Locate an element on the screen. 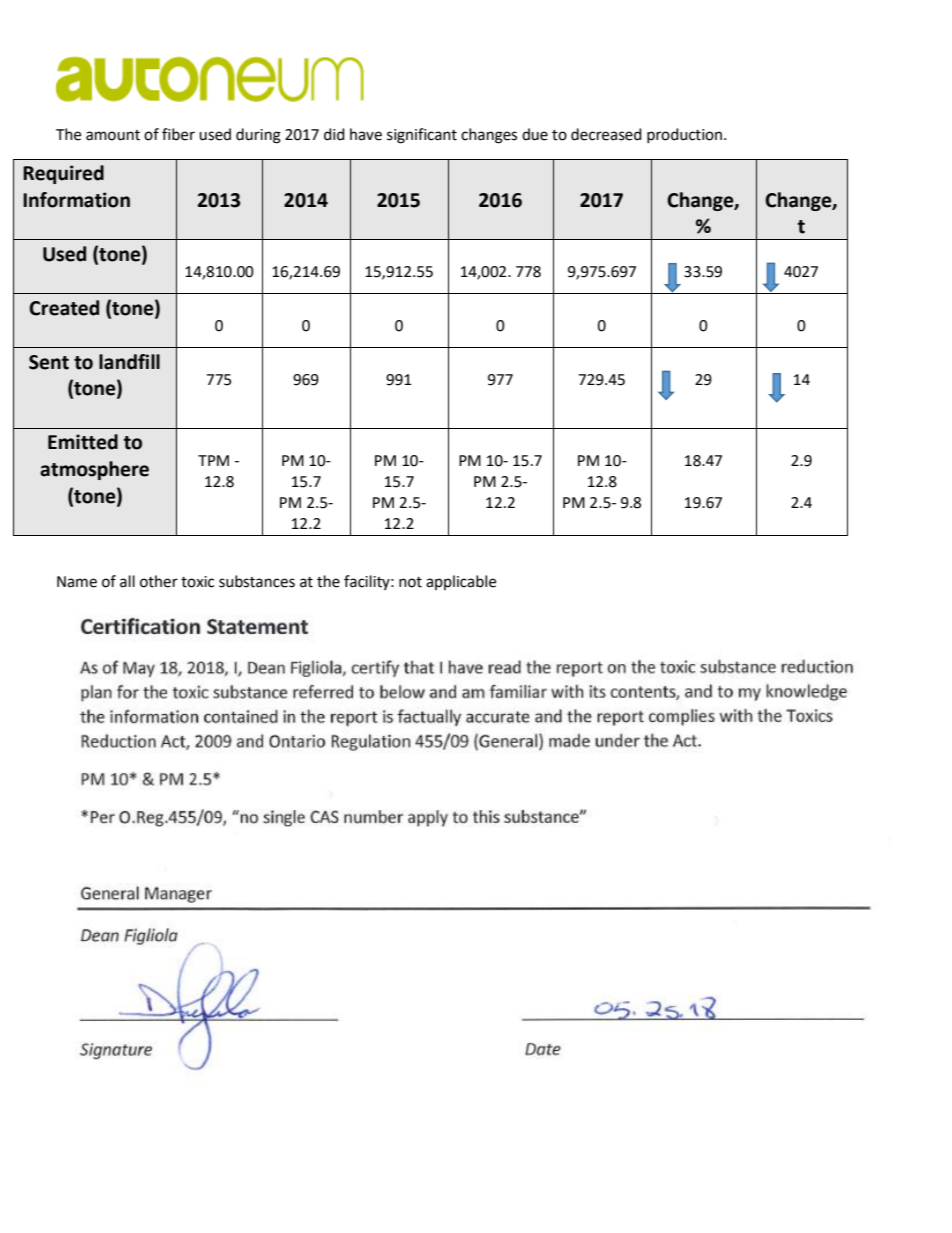  due is located at coordinates (535, 134).
